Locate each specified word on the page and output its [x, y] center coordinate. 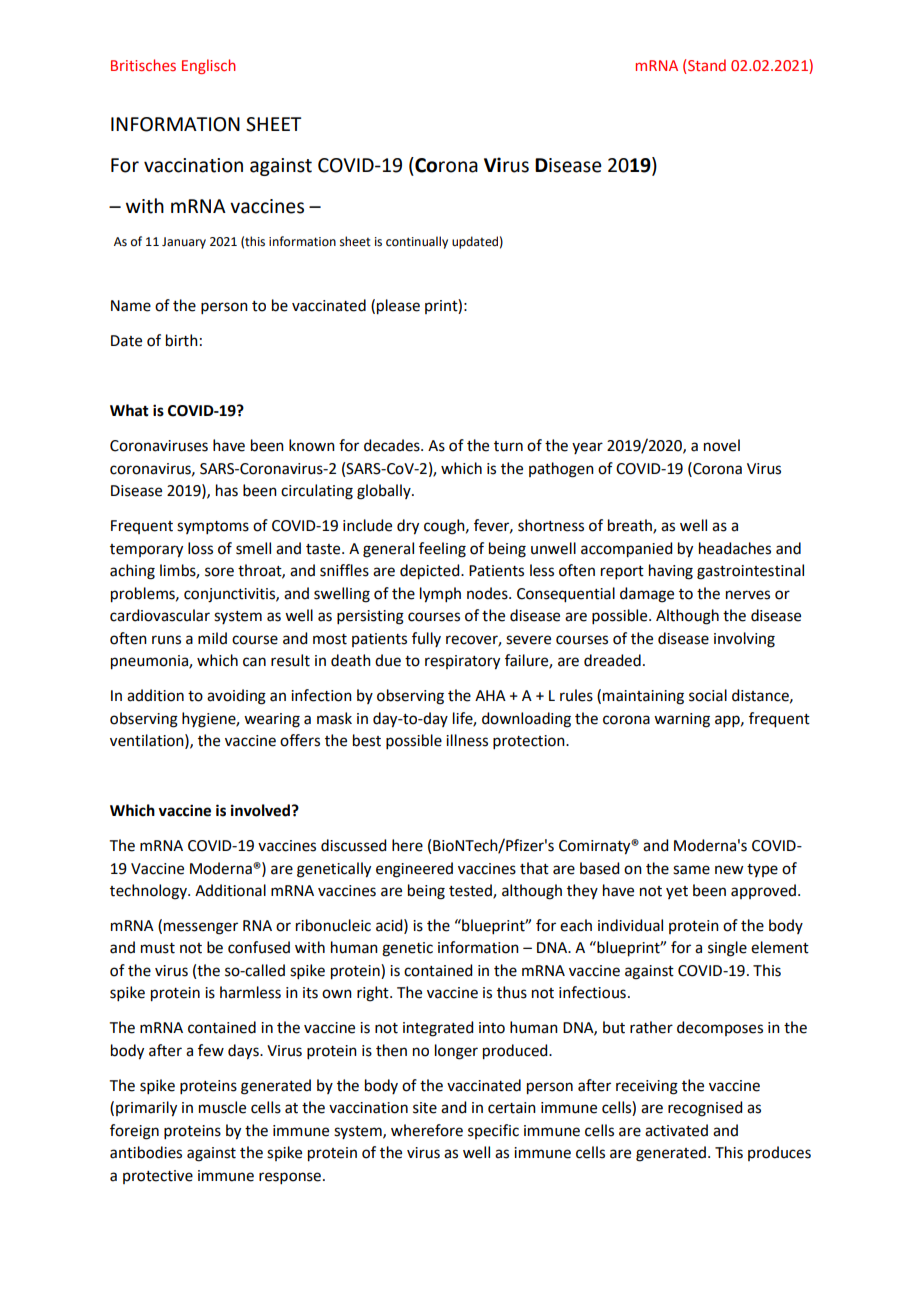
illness [467, 740]
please [398, 307]
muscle [222, 1107]
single [727, 949]
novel [722, 445]
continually [417, 242]
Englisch [209, 66]
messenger [201, 928]
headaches [735, 548]
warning [682, 720]
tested [471, 891]
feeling [442, 550]
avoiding [236, 697]
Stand [707, 65]
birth [182, 340]
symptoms [213, 527]
